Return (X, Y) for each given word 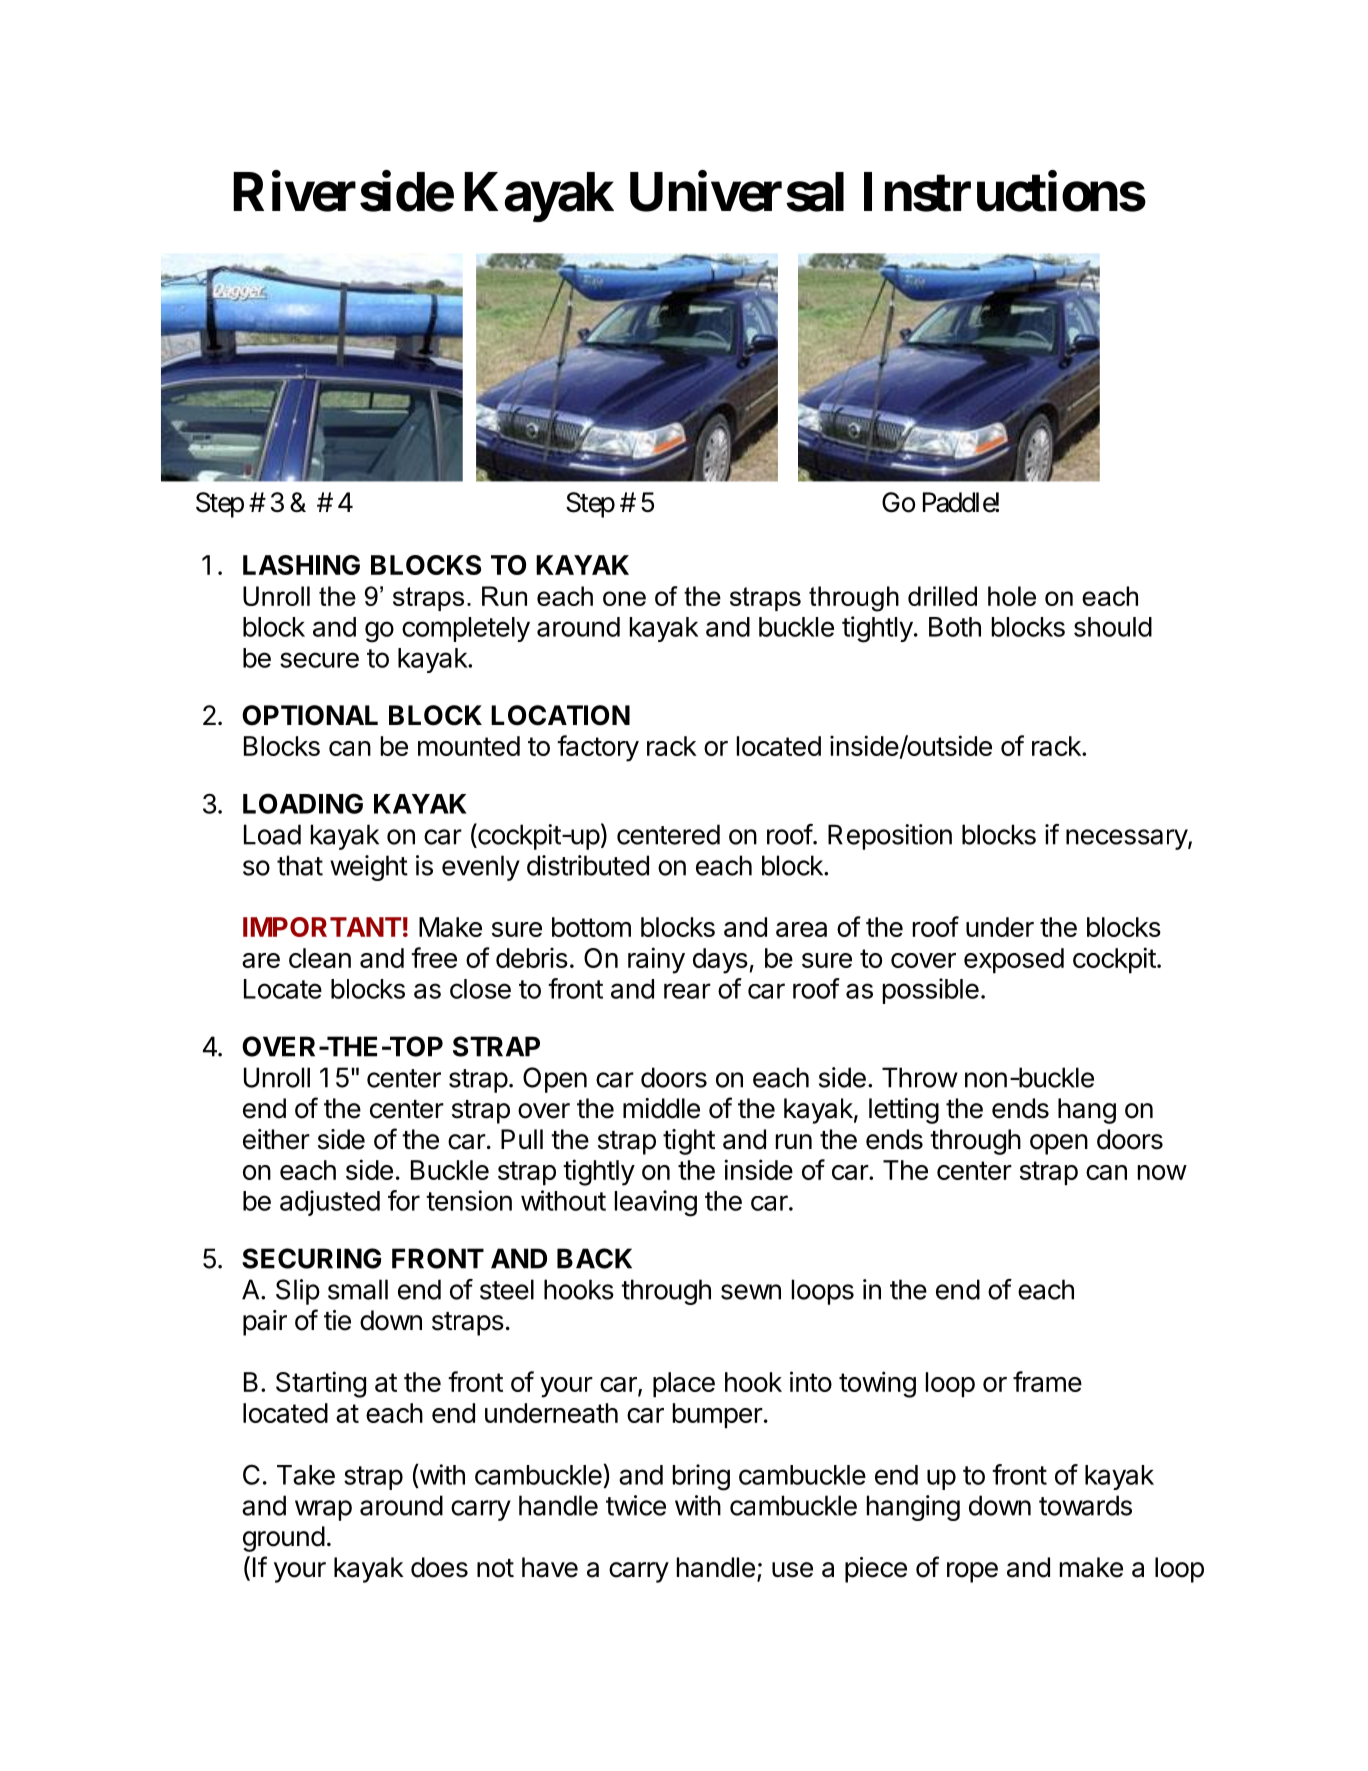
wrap (323, 1510)
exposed (1014, 961)
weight (369, 868)
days (720, 961)
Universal (737, 191)
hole (1012, 596)
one (624, 598)
